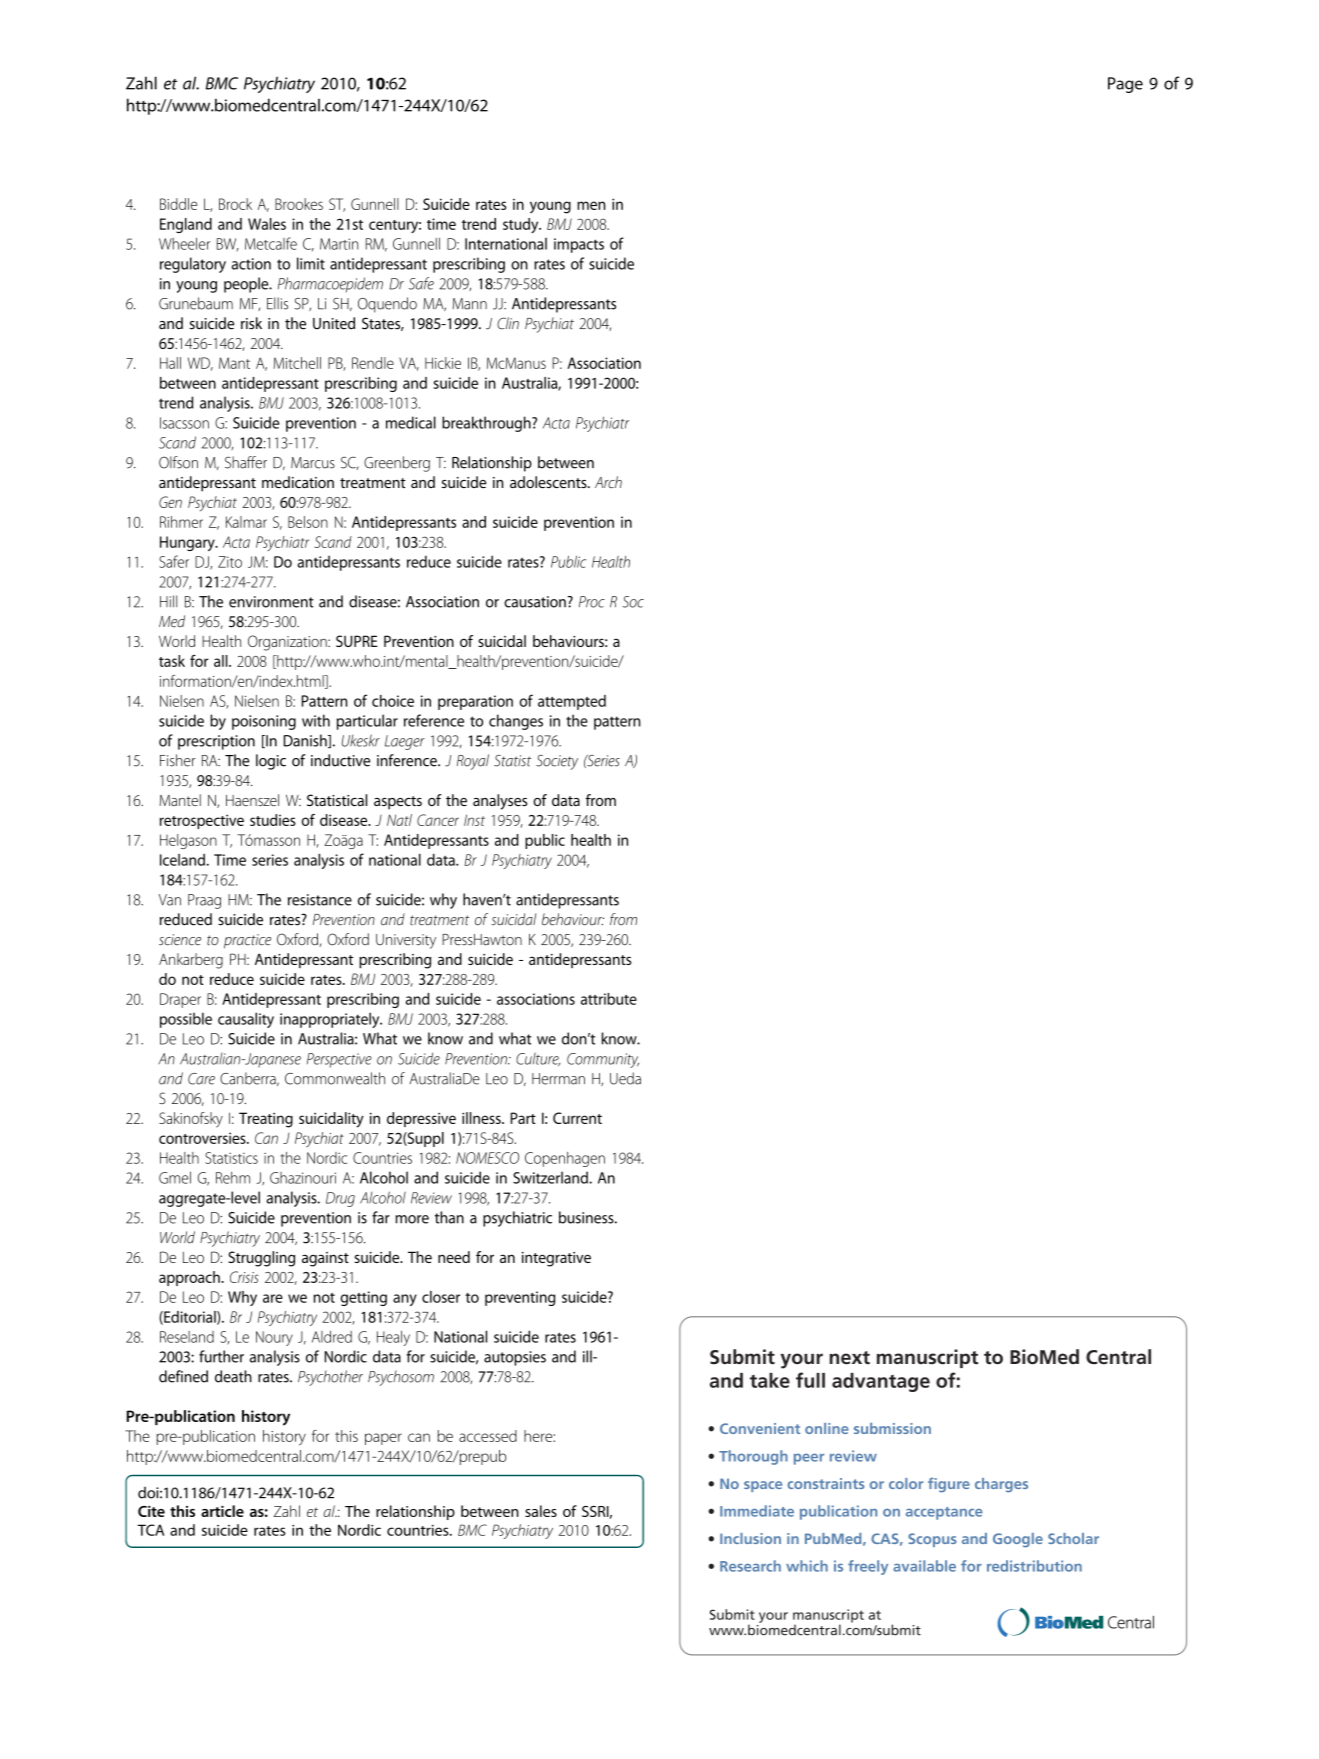 This document has width=1319, height=1759. I want to click on studies, so click(273, 820).
